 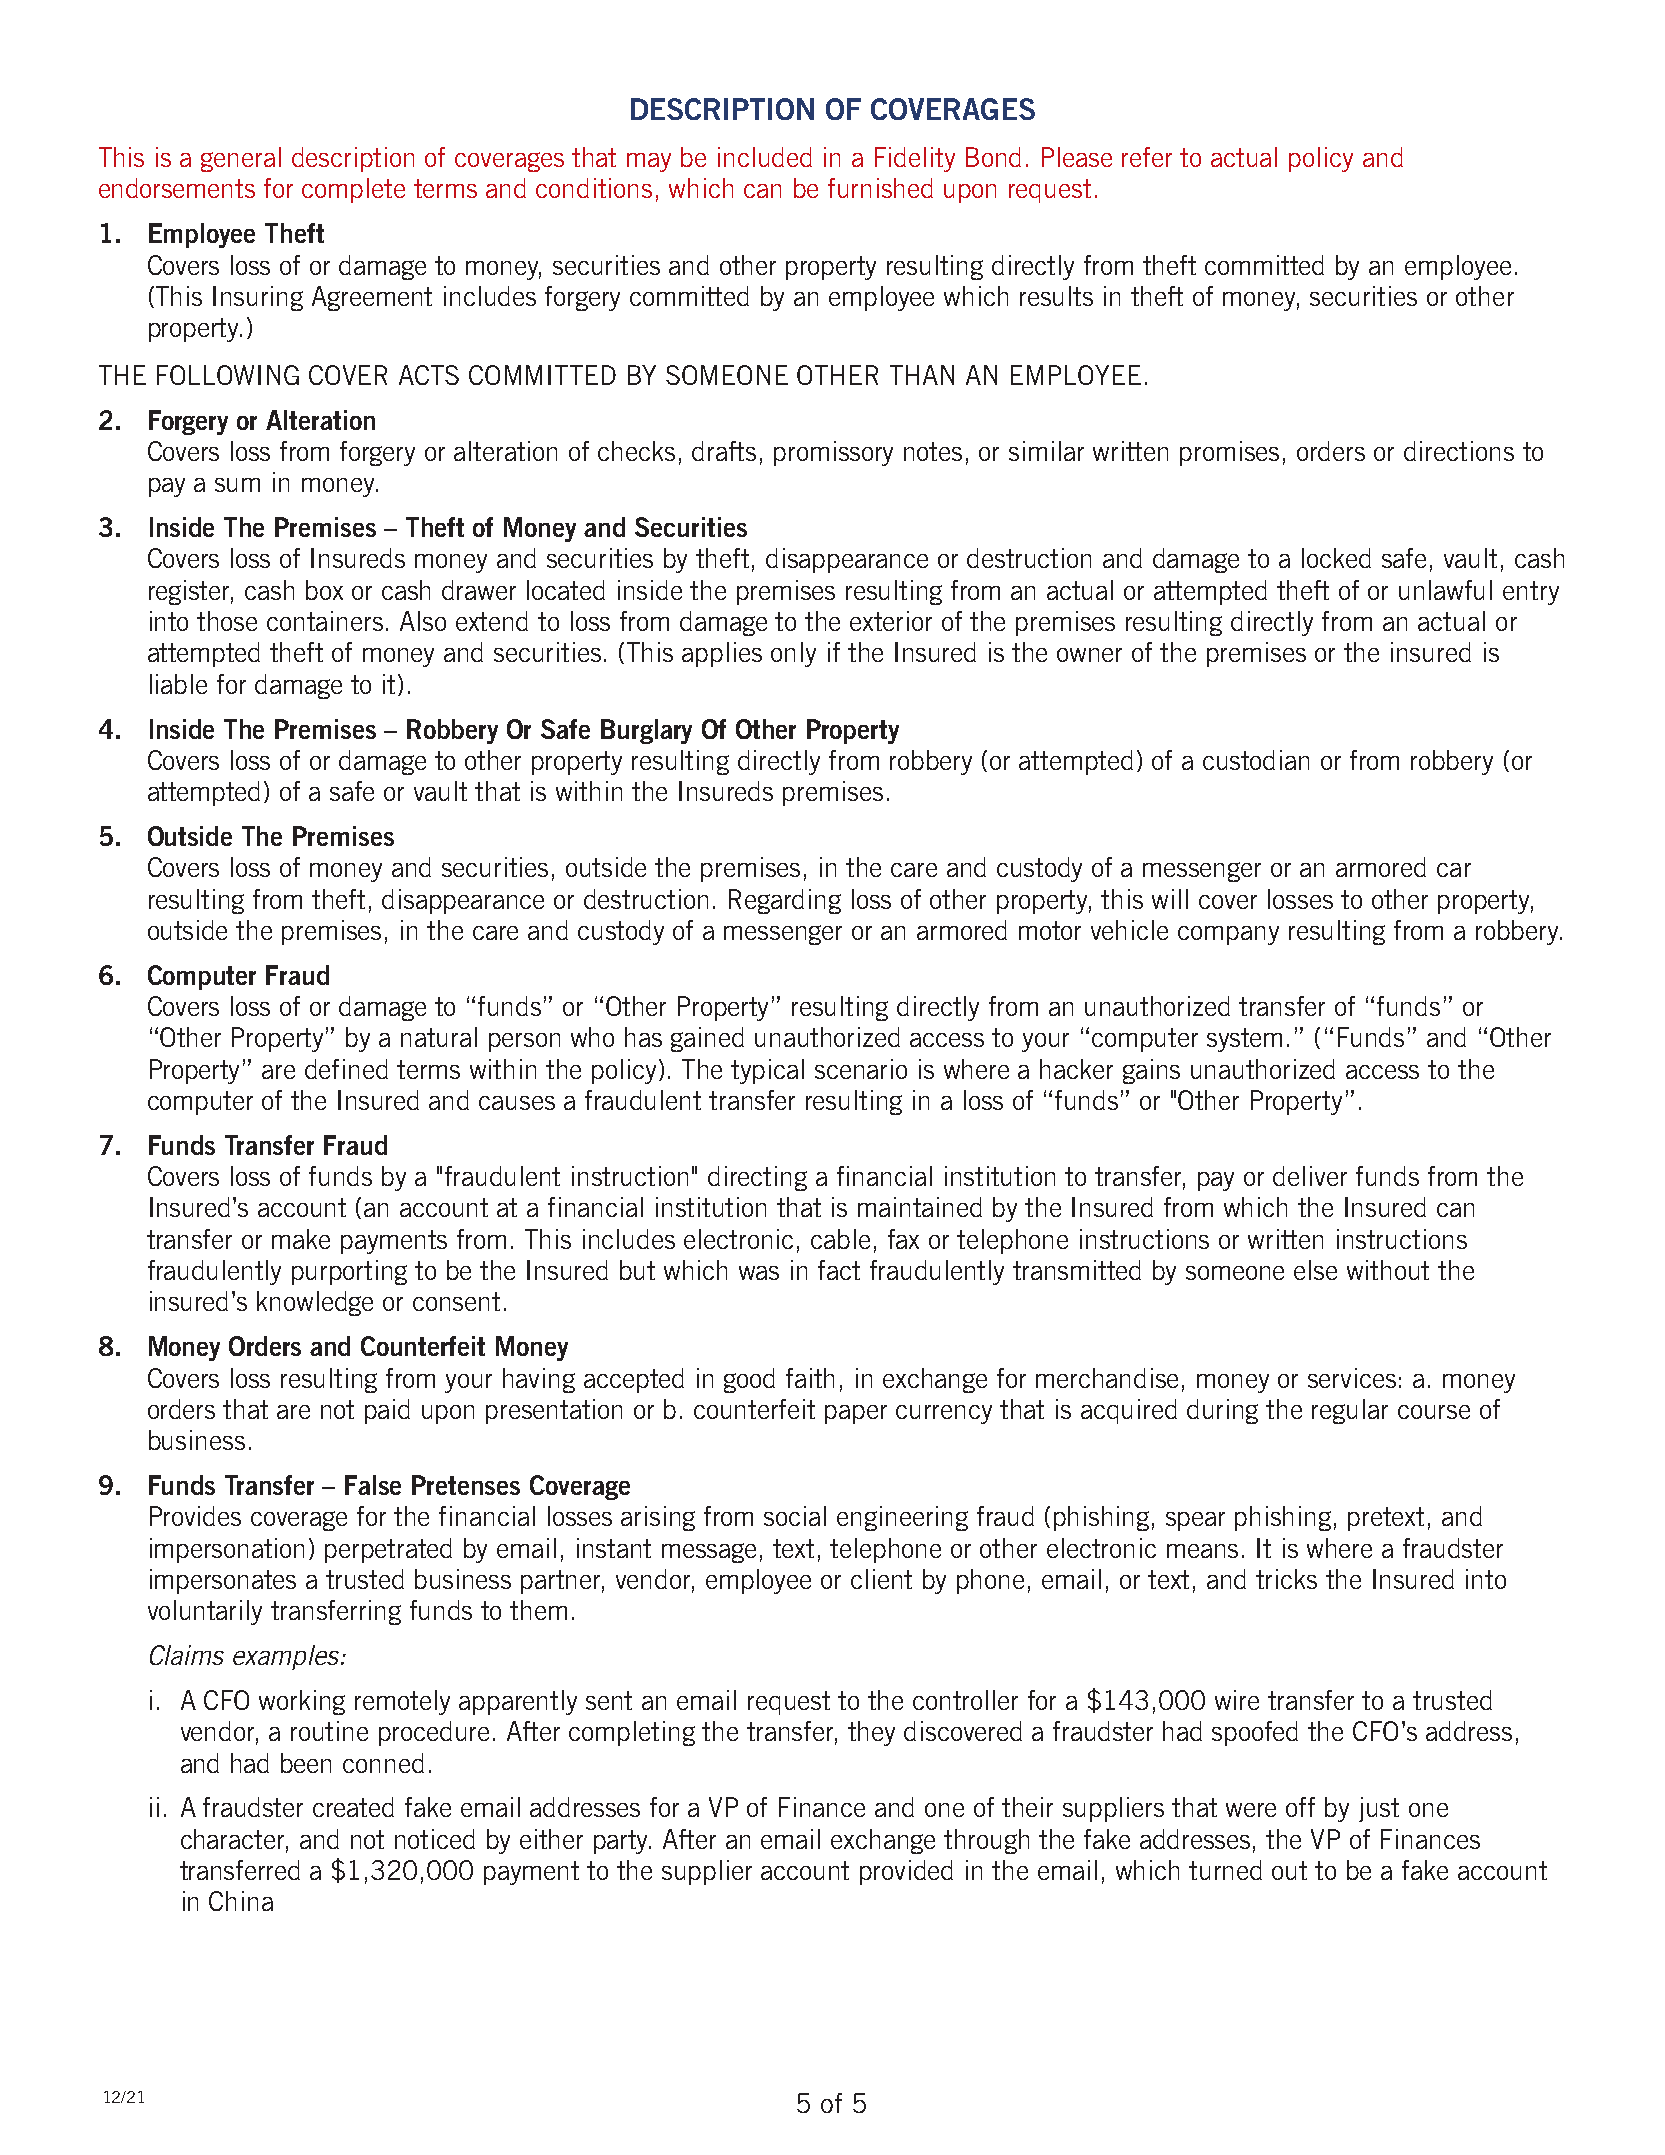 What do you see at coordinates (1244, 1040) in the screenshot?
I see `system` at bounding box center [1244, 1040].
